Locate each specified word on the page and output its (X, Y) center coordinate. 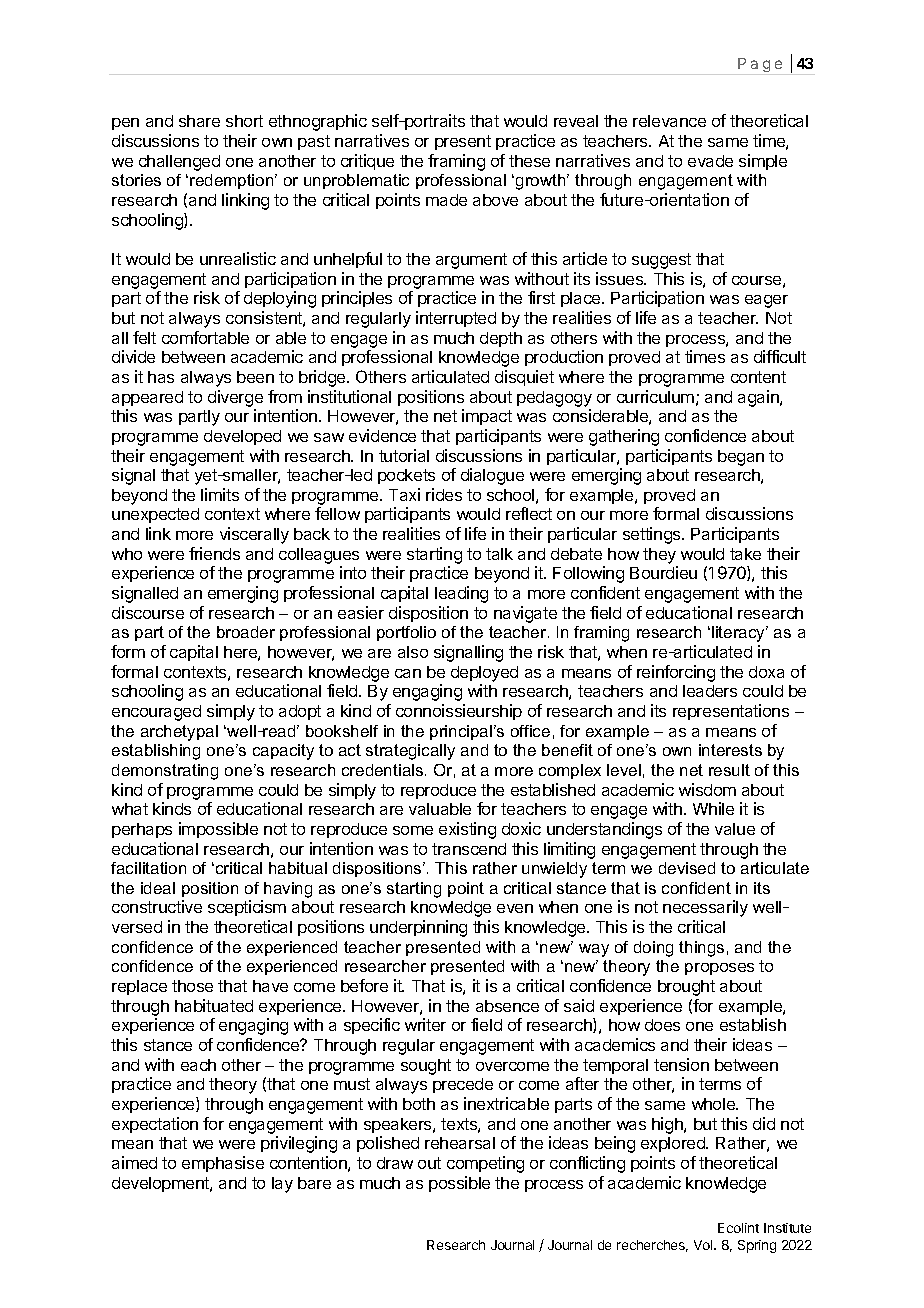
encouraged (156, 713)
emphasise (223, 1164)
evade (710, 161)
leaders (710, 691)
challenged (179, 163)
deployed (484, 674)
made (446, 200)
